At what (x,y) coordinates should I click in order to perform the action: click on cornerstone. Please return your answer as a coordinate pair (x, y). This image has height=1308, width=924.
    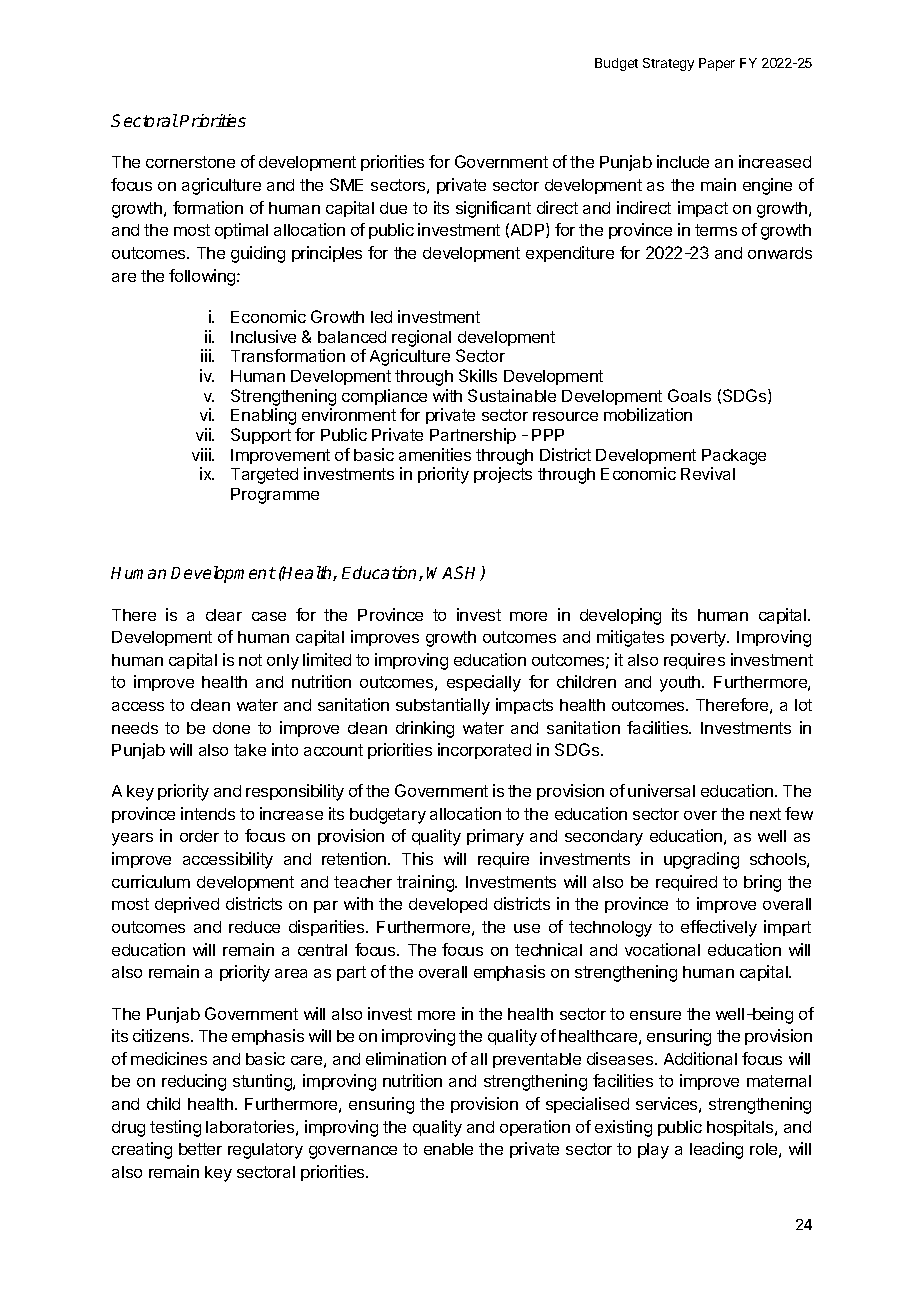
    Looking at the image, I should click on (190, 162).
